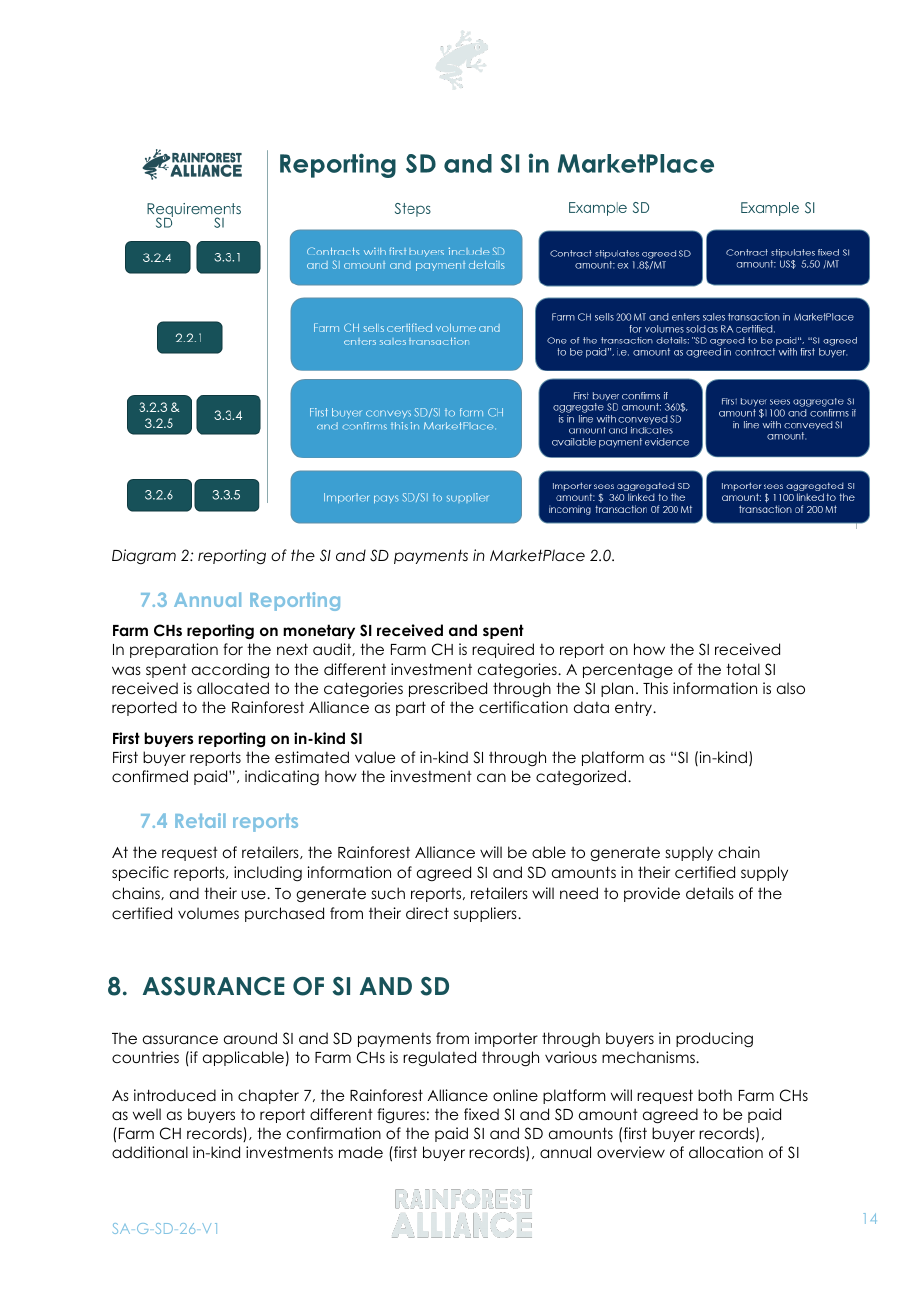  Describe the element at coordinates (503, 650) in the screenshot. I see `required` at that location.
